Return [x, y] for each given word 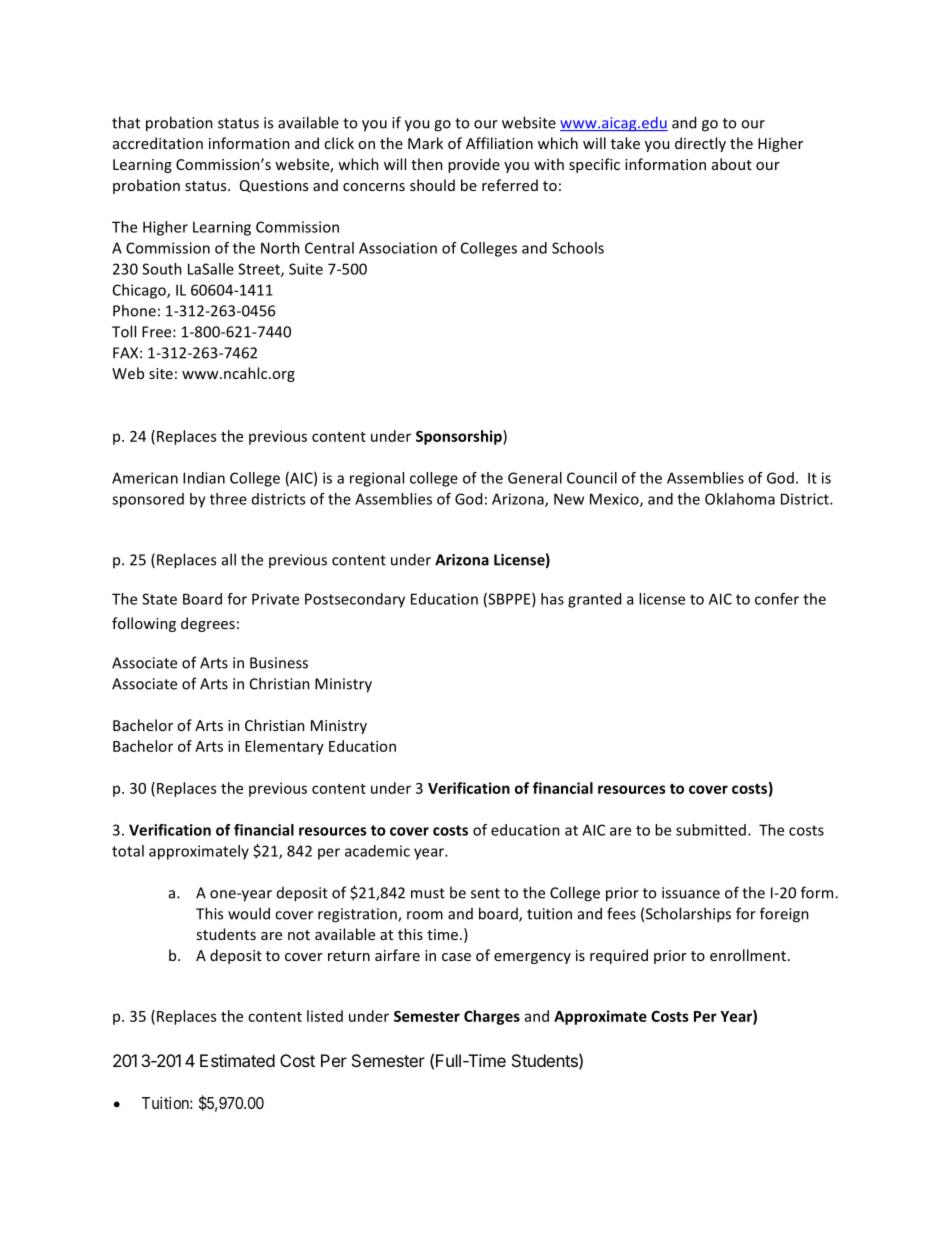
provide [474, 165]
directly [700, 144]
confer [777, 599]
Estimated [237, 1060]
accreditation [158, 143]
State [159, 599]
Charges [492, 1017]
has [552, 599]
